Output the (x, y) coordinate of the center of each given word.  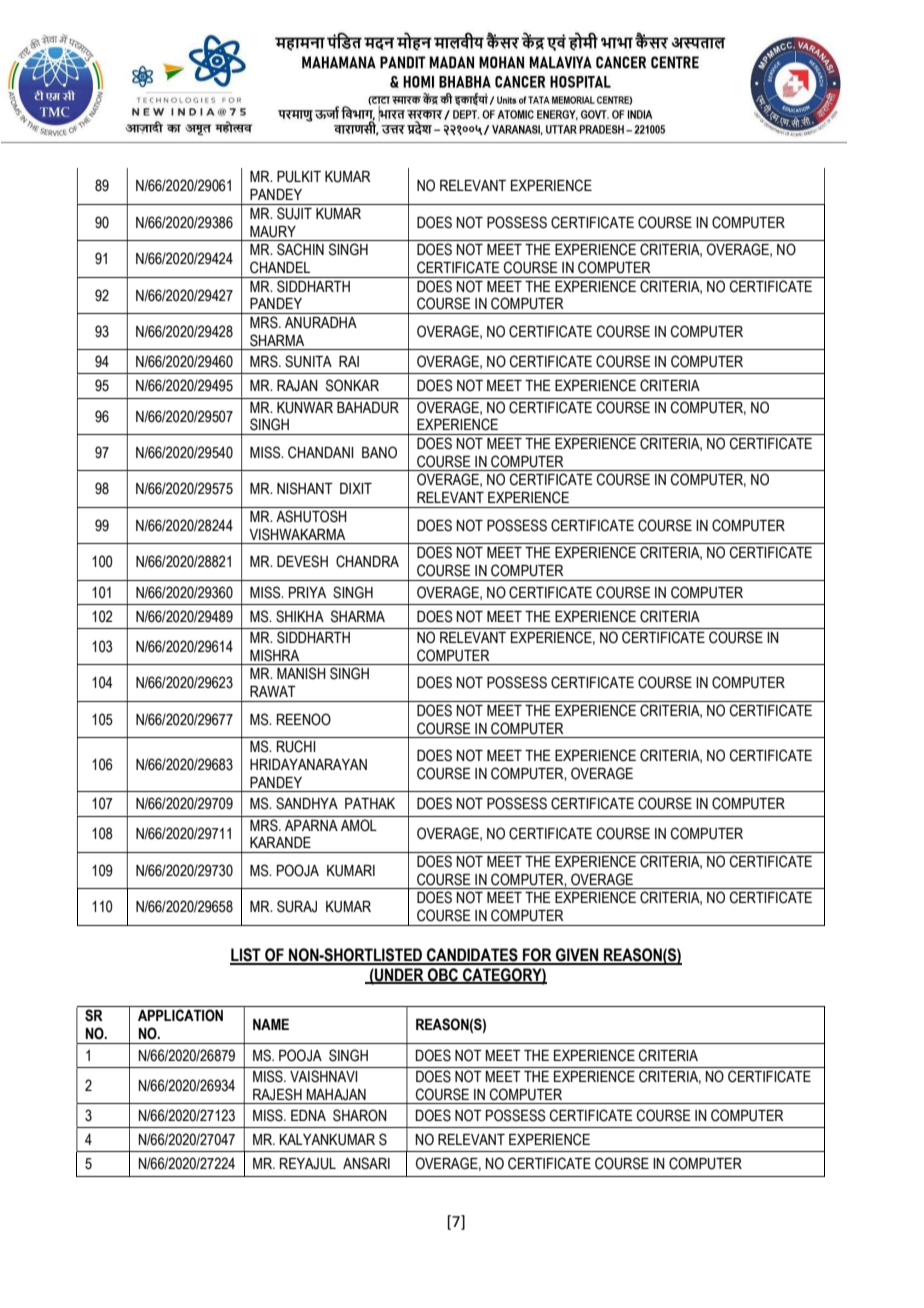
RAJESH (277, 1094)
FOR (537, 956)
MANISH (301, 673)
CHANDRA (367, 561)
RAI (349, 361)
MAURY (273, 232)
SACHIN (300, 249)
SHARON (360, 1115)
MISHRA (274, 655)
